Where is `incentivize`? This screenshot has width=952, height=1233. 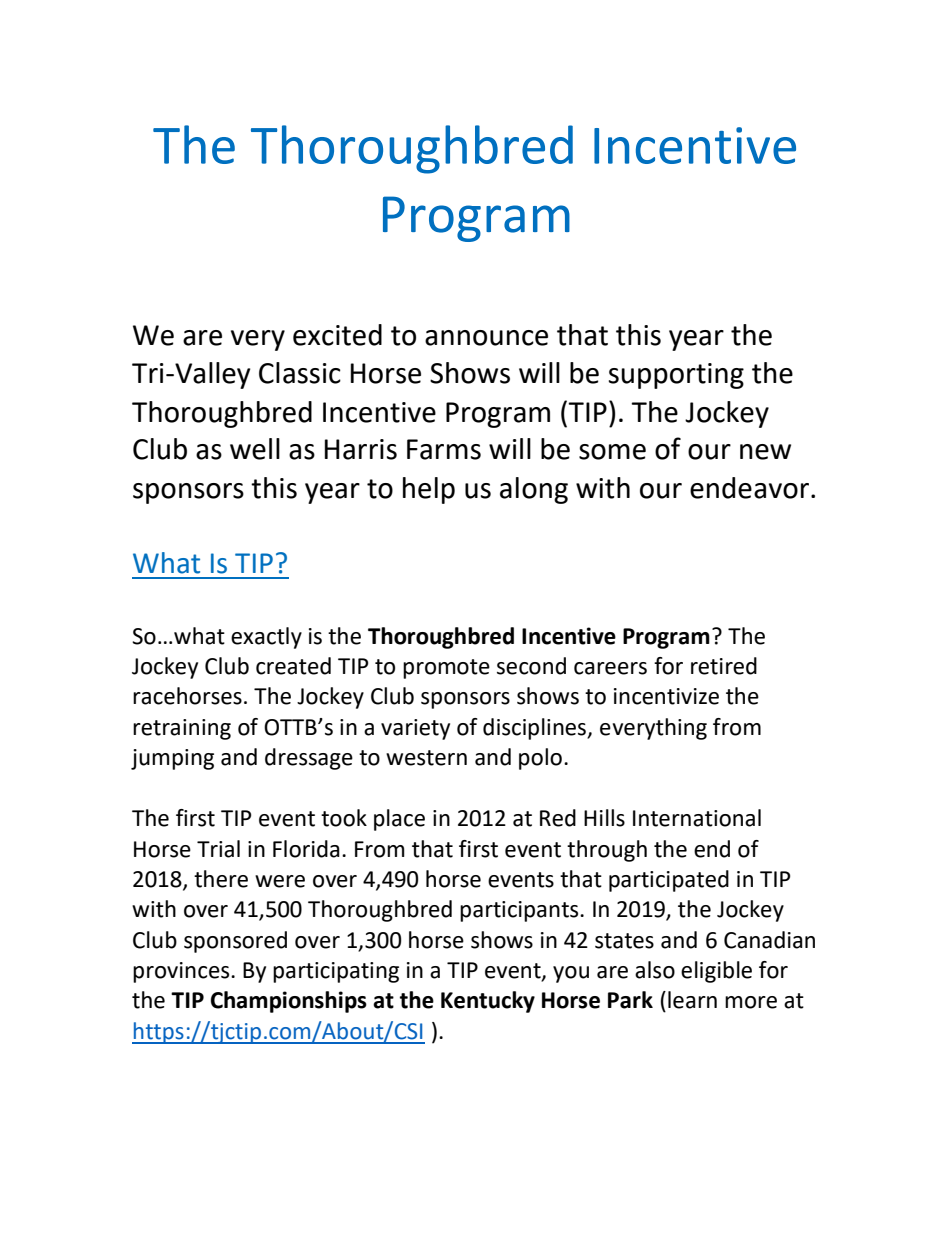
incentivize is located at coordinates (666, 696).
